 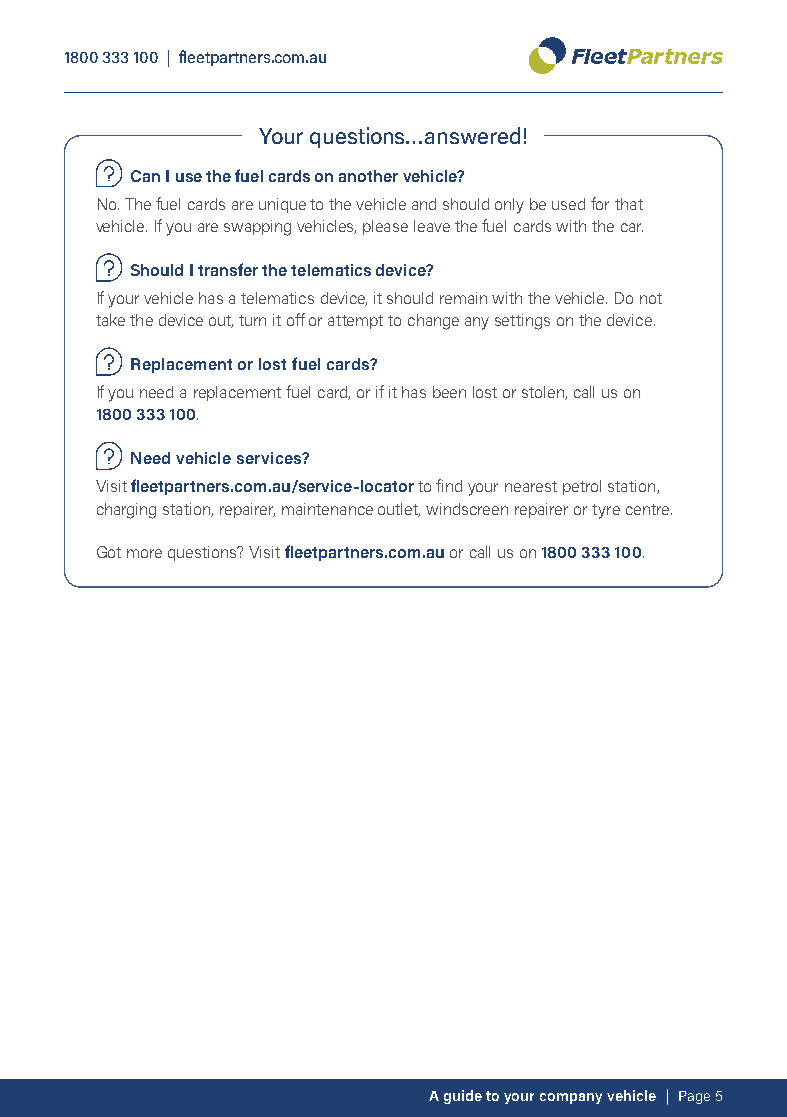 What do you see at coordinates (571, 1098) in the page?
I see `company` at bounding box center [571, 1098].
